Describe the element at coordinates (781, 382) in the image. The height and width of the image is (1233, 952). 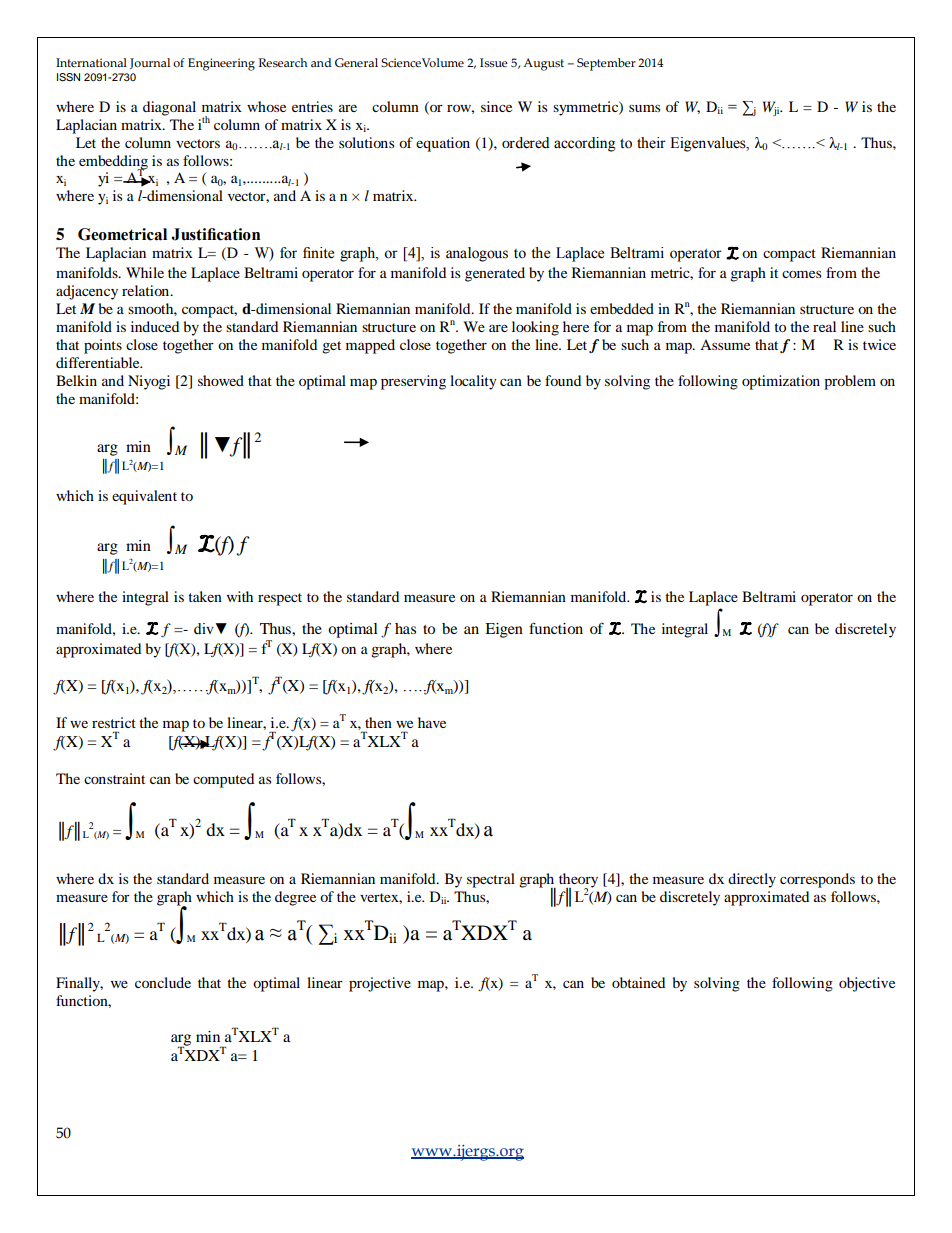
I see `optimization` at that location.
